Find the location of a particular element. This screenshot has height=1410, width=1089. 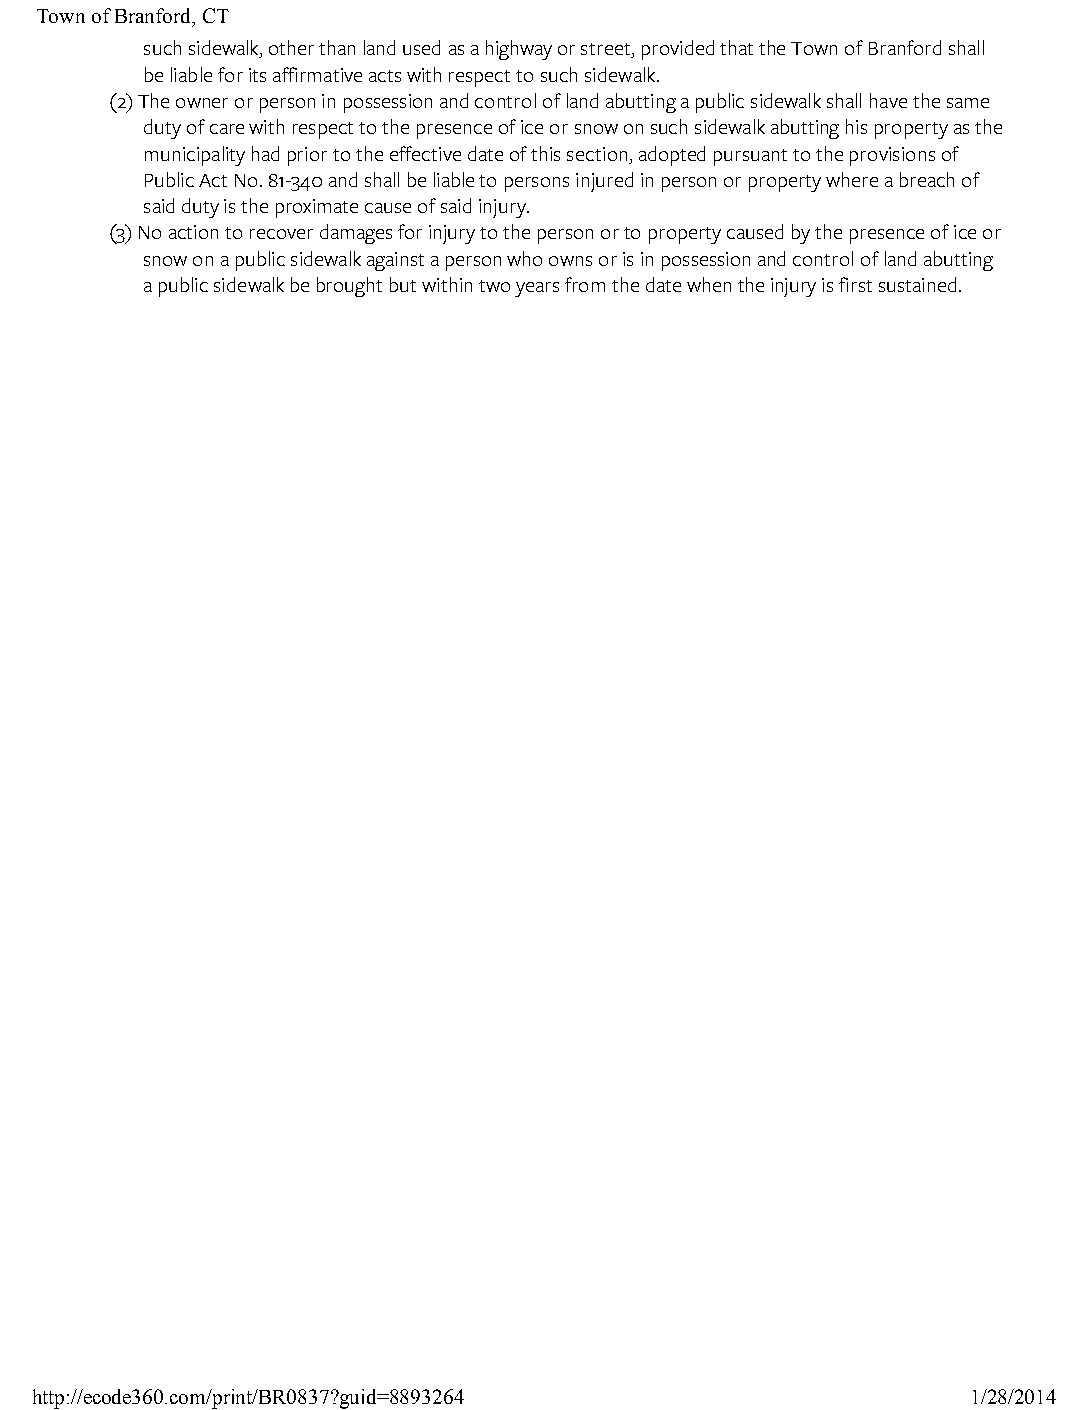

from is located at coordinates (585, 284).
